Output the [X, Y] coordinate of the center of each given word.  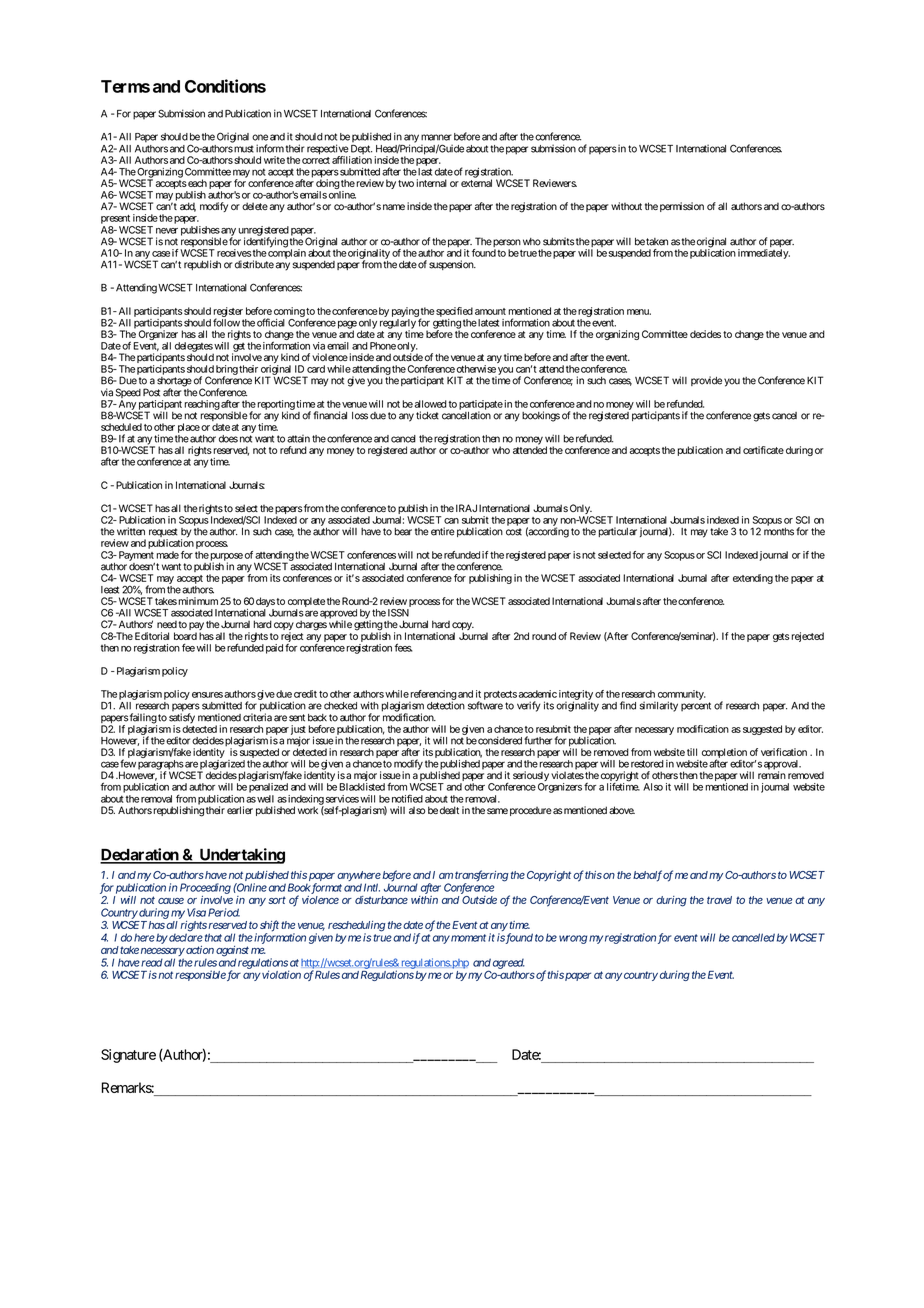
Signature [128, 1056]
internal [431, 183]
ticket [427, 415]
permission [682, 207]
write [274, 160]
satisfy [182, 719]
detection [446, 705]
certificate [763, 450]
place [189, 428]
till [692, 752]
